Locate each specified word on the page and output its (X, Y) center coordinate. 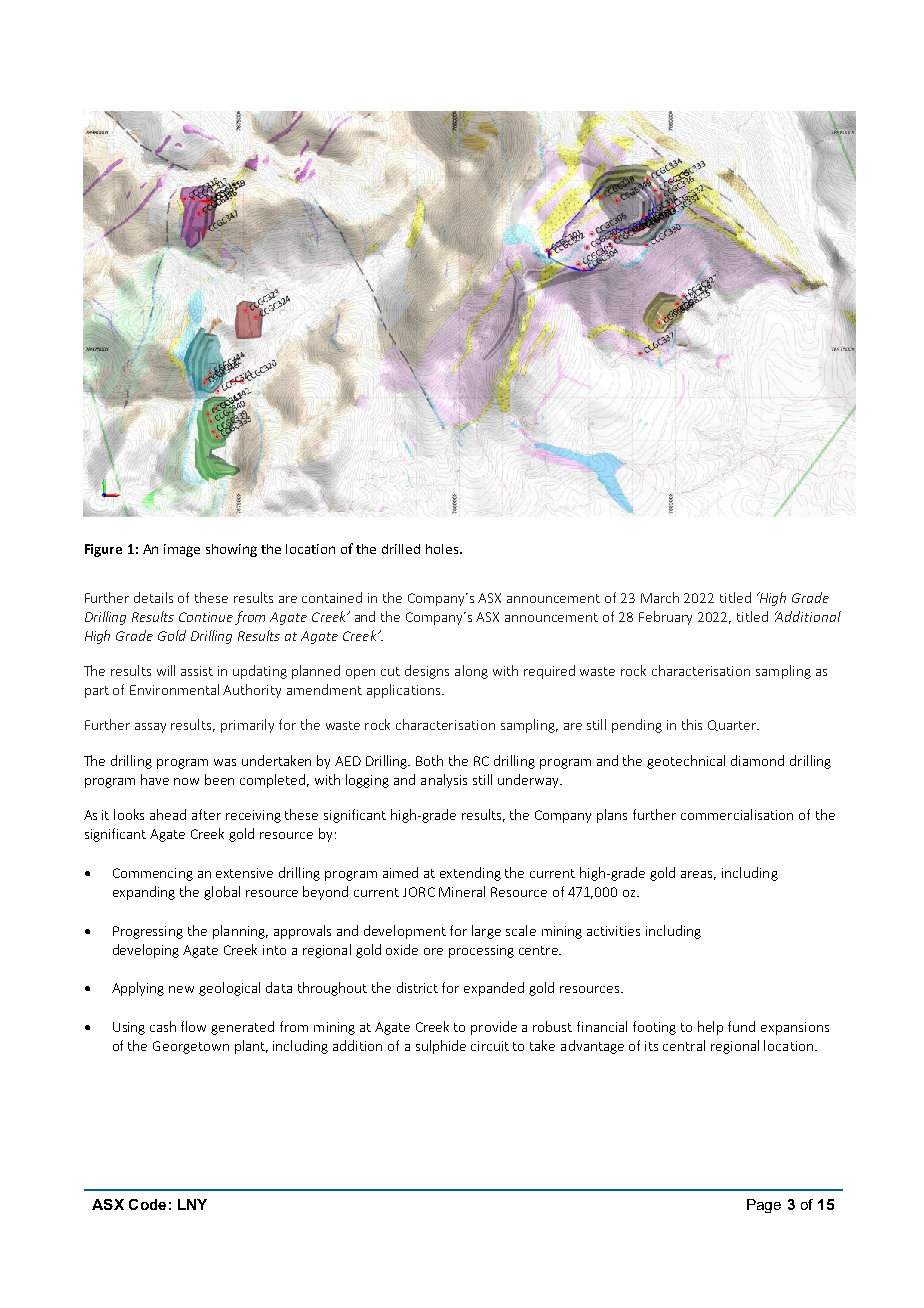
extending (470, 874)
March (660, 597)
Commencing (153, 874)
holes (443, 549)
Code (147, 1204)
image (182, 550)
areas (698, 875)
